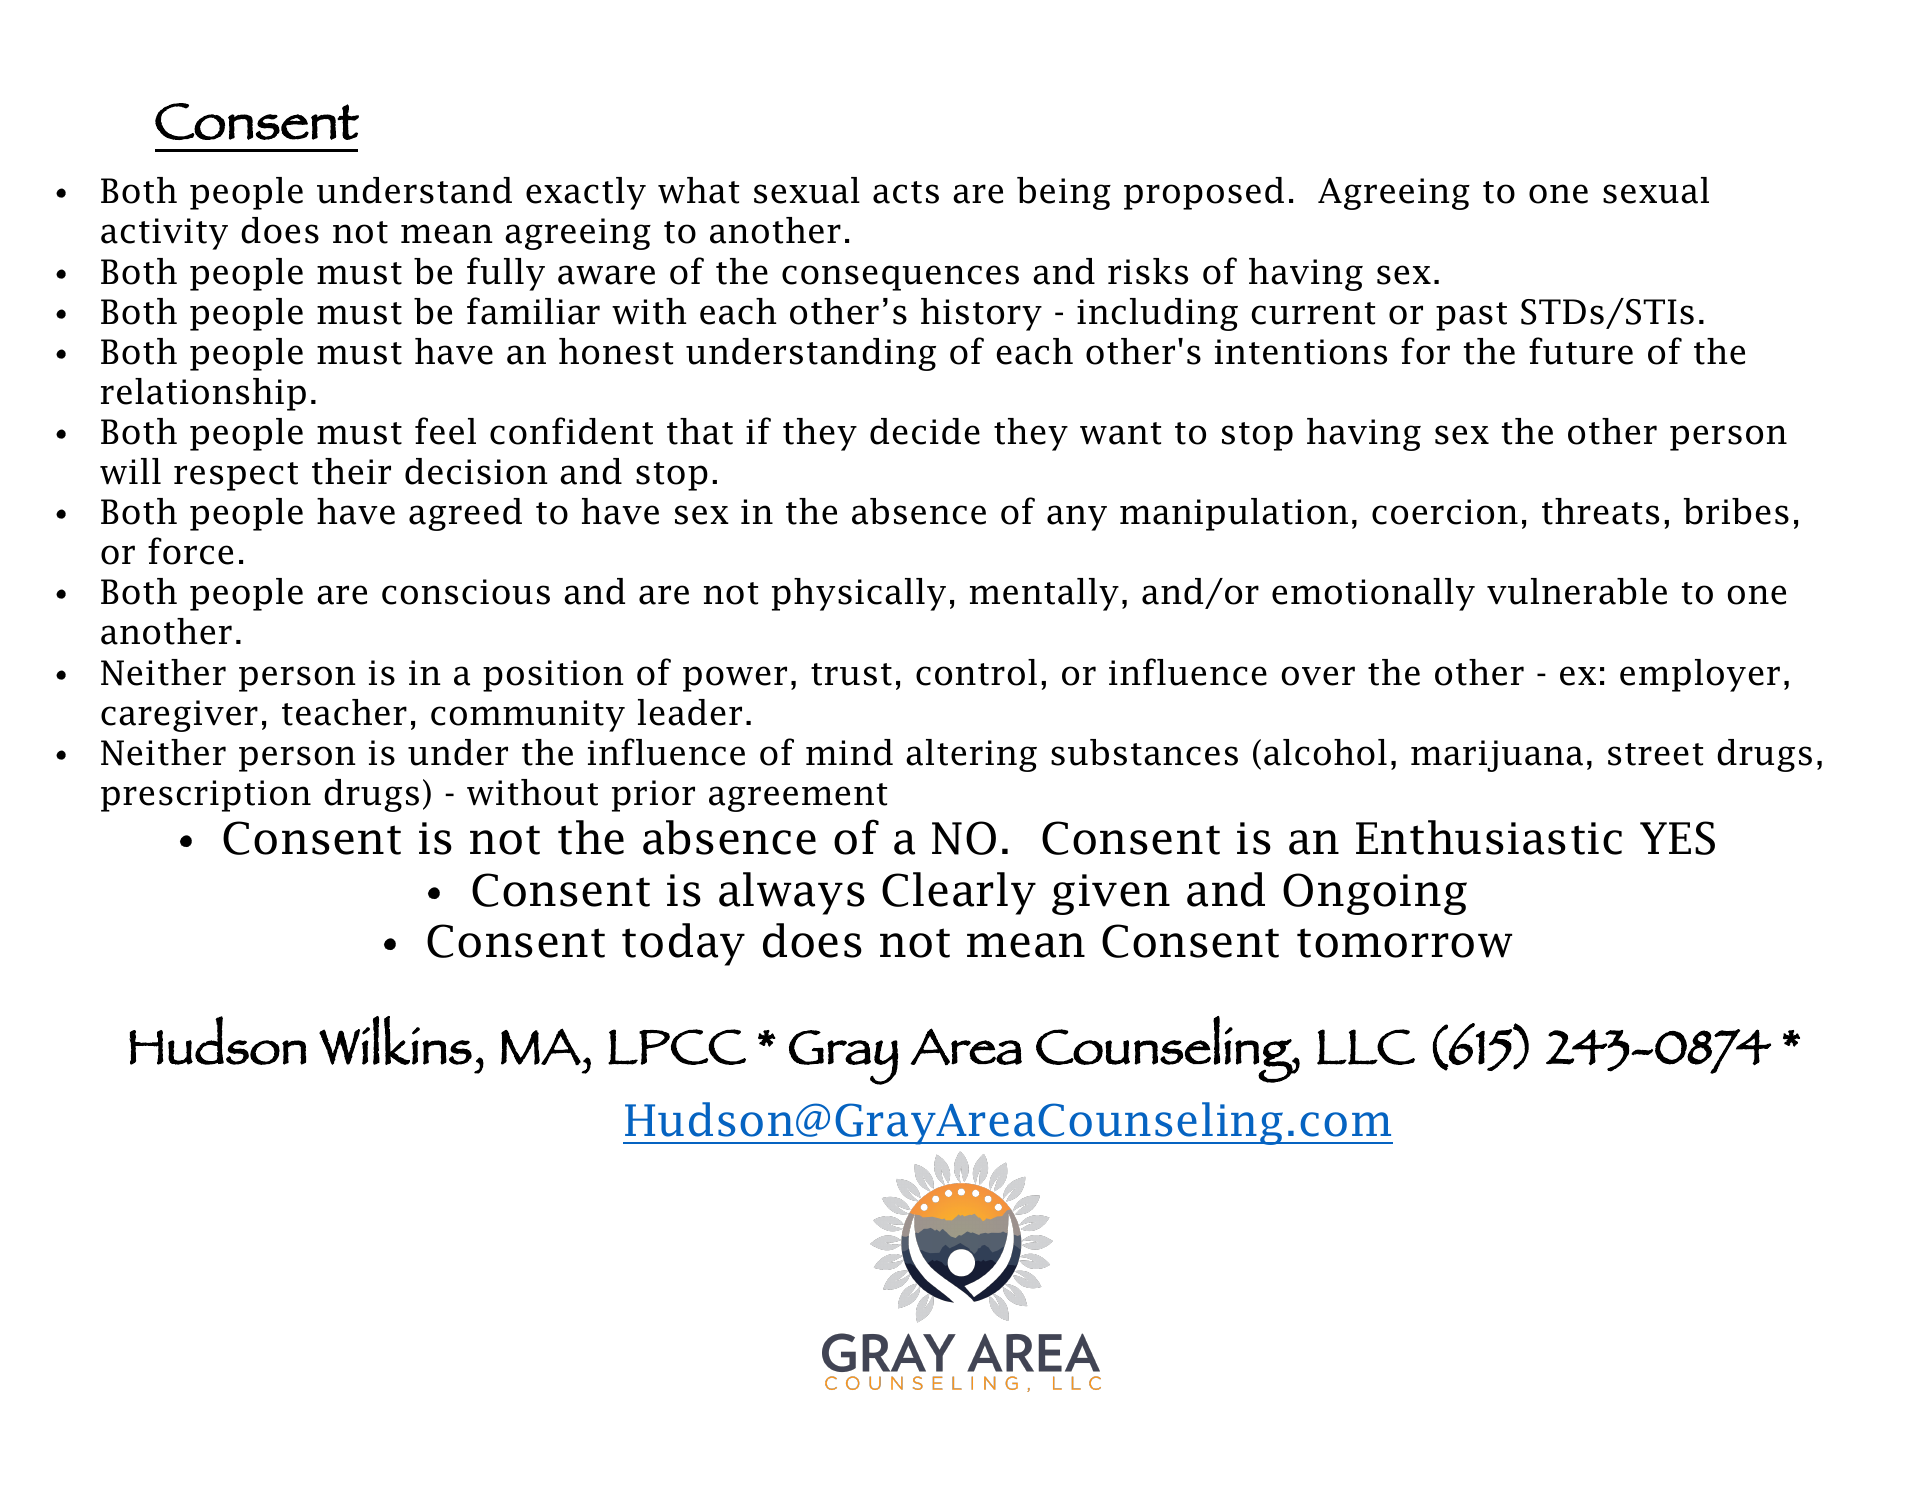 This screenshot has width=1926, height=1488. I want to click on activity, so click(164, 234).
